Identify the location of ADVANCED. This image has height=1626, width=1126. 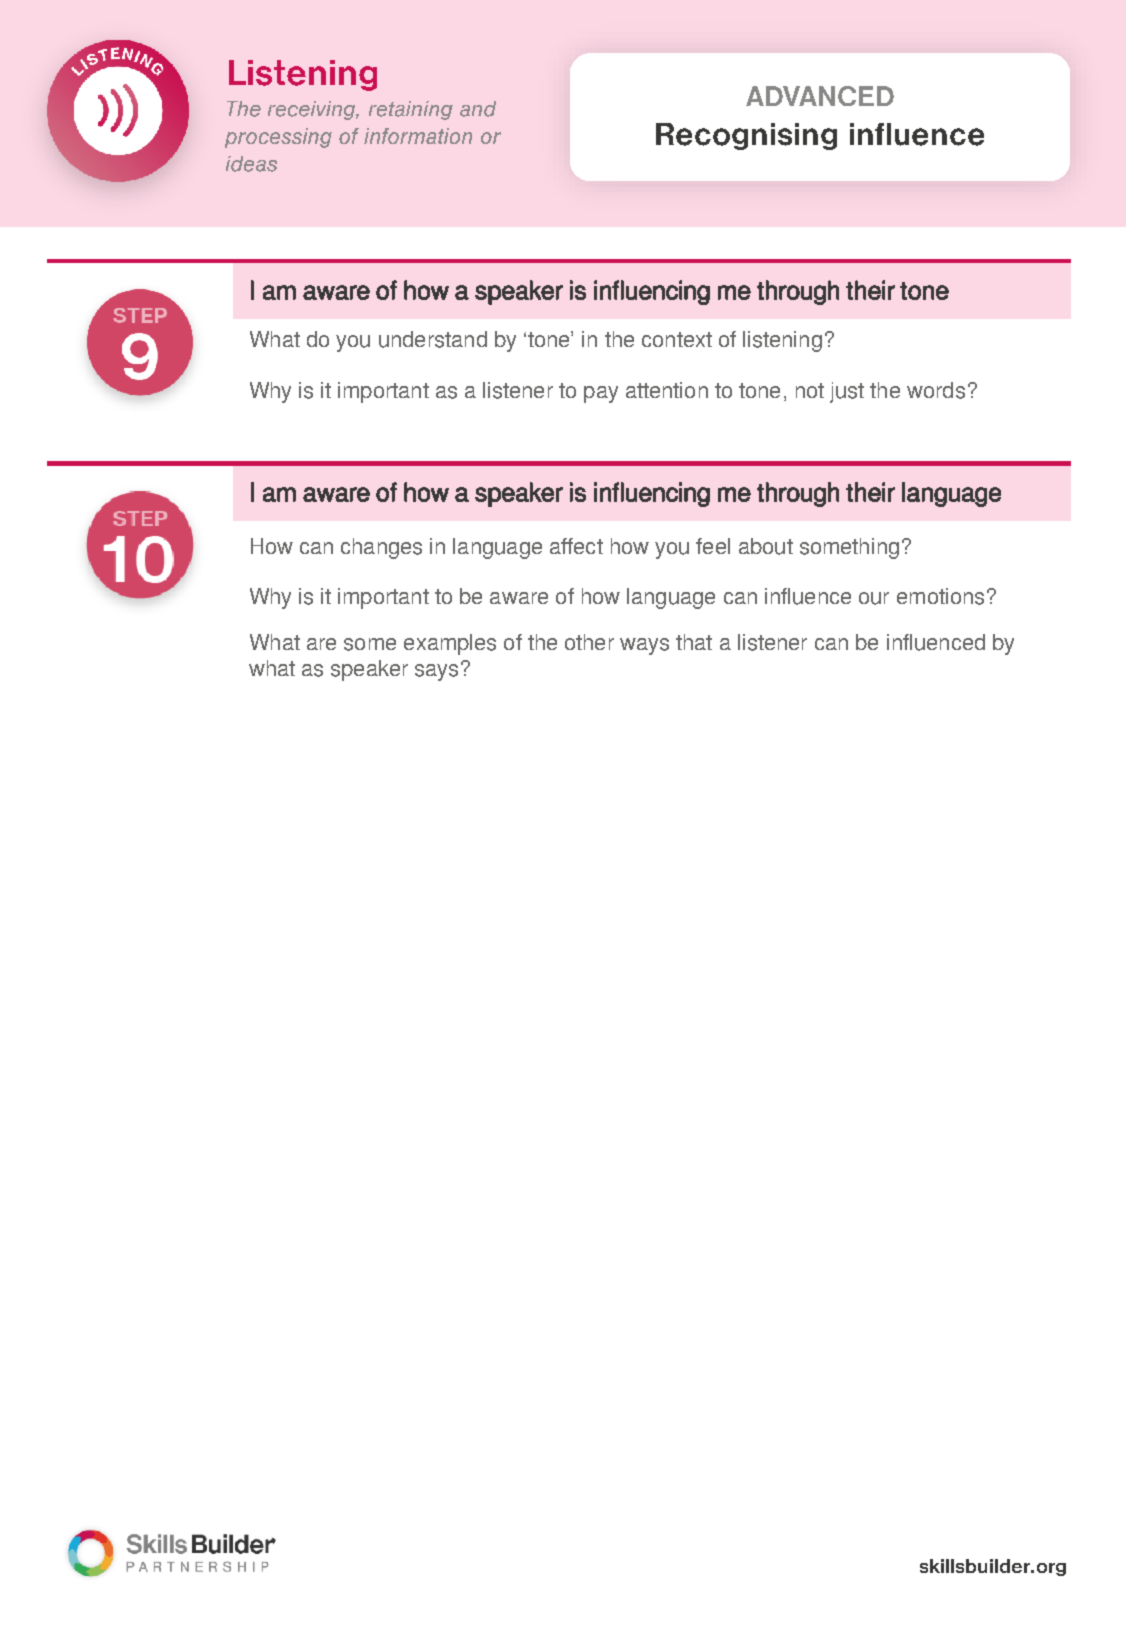
(820, 96).
